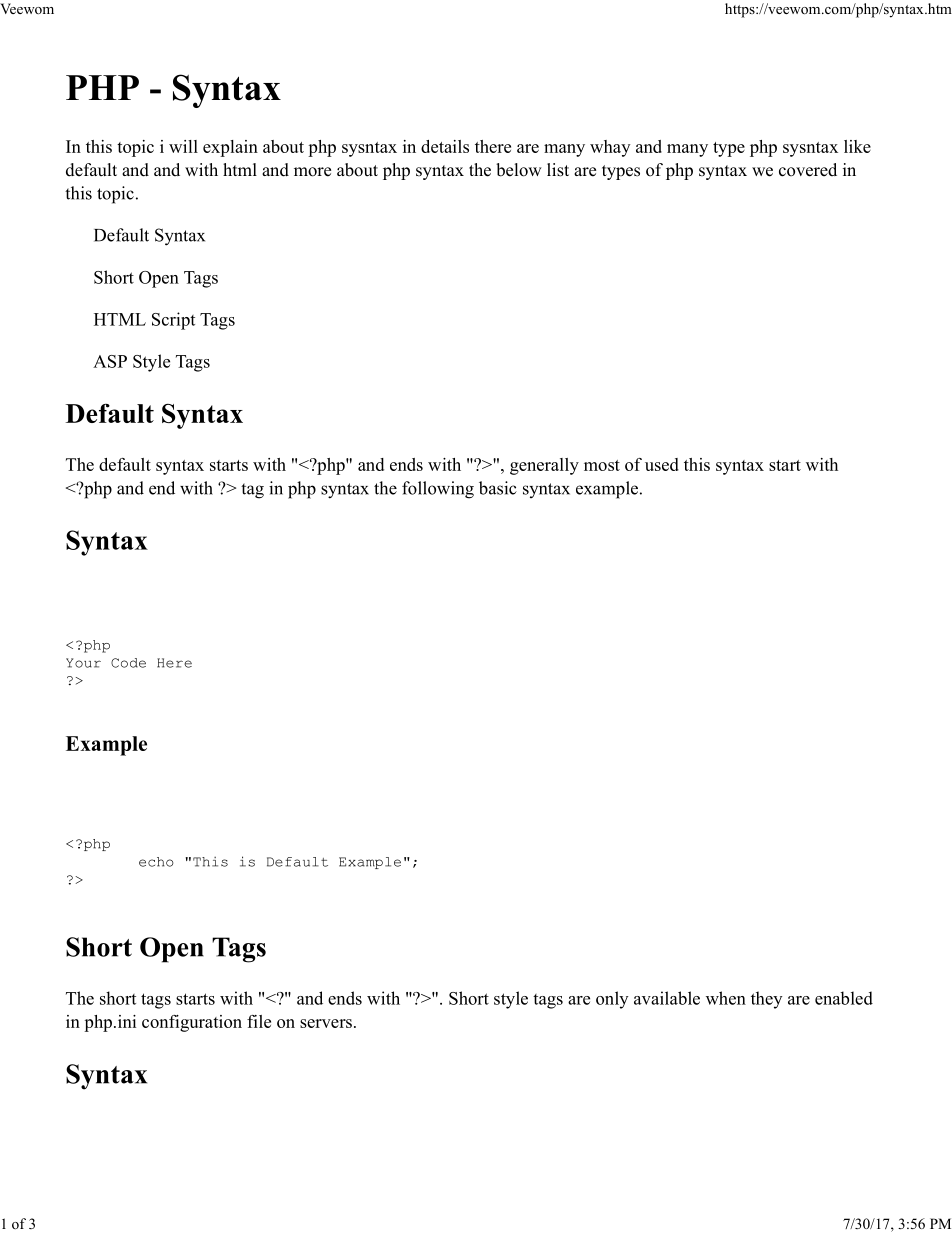 This image has width=952, height=1233. I want to click on ASP, so click(110, 361).
